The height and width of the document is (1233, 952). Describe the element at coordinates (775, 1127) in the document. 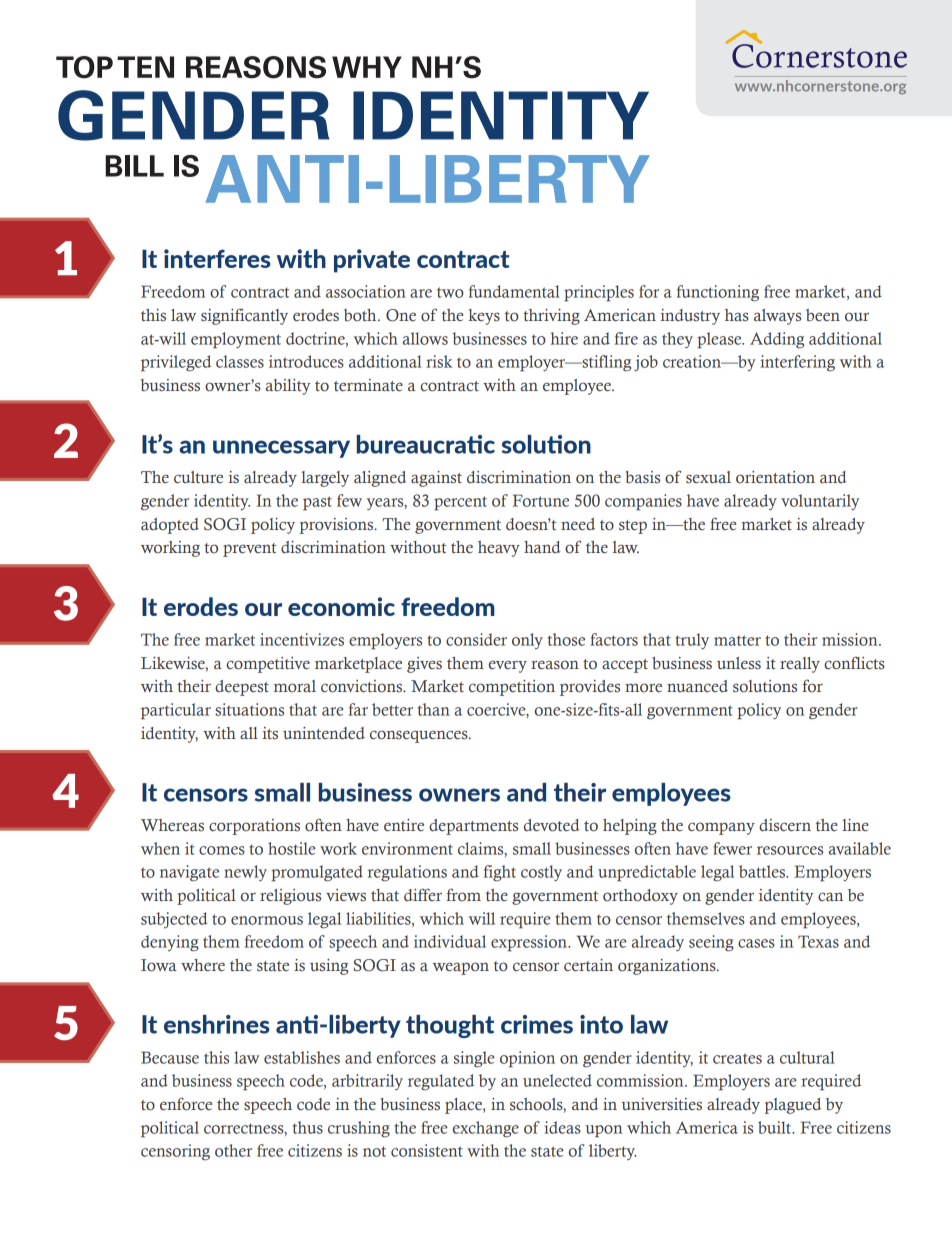

I see `built` at that location.
